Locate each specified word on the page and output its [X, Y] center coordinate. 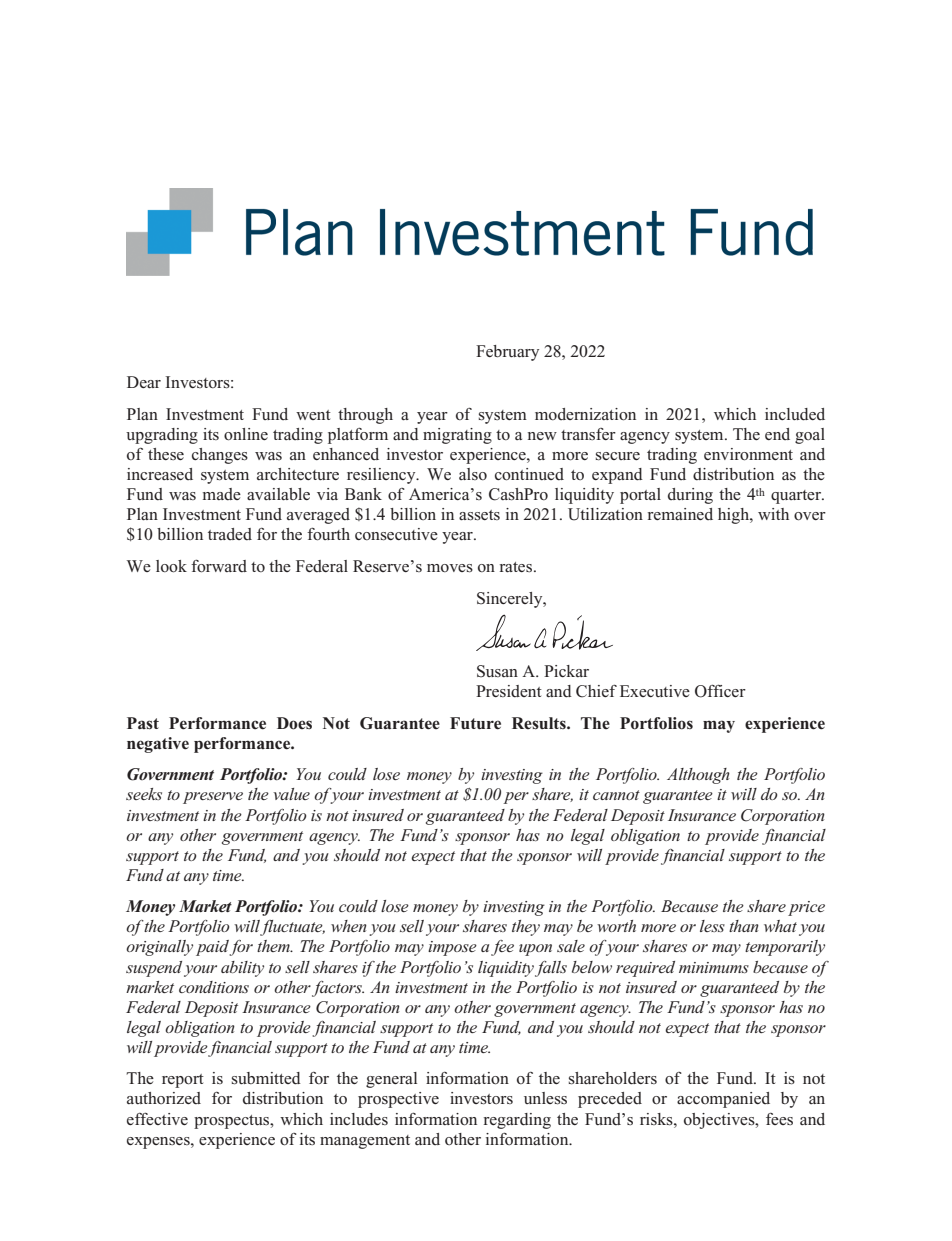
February [507, 353]
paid [213, 948]
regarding [517, 1121]
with [773, 514]
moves [450, 568]
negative [158, 745]
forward [219, 566]
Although [698, 776]
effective [157, 1118]
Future [475, 723]
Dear [144, 382]
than [744, 926]
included [795, 414]
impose [452, 948]
